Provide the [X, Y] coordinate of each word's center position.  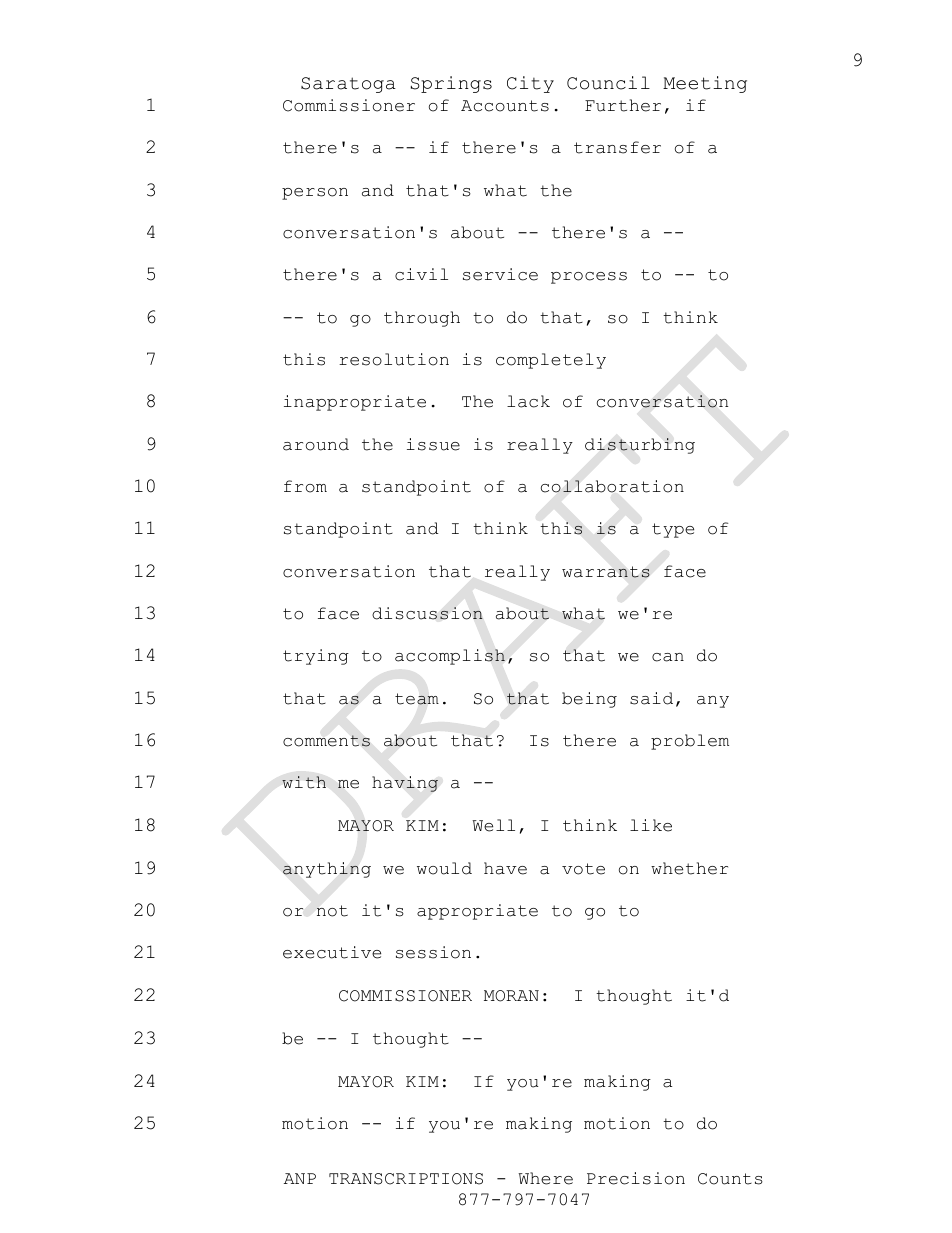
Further [623, 105]
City [530, 84]
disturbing [640, 446]
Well [493, 825]
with [304, 782]
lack [528, 401]
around [316, 444]
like [651, 825]
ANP [300, 1178]
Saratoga [348, 85]
